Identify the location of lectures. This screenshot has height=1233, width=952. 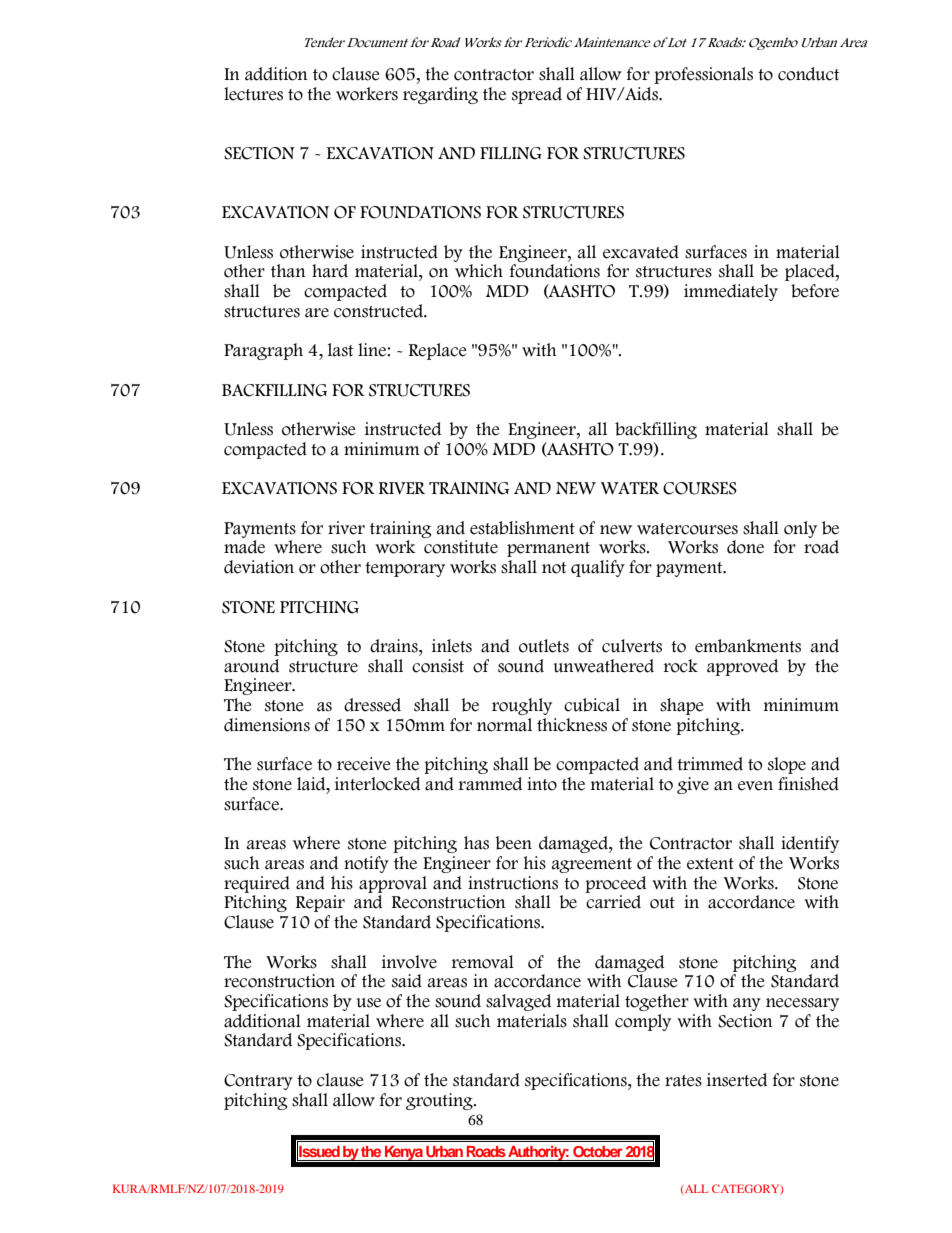
(253, 94).
